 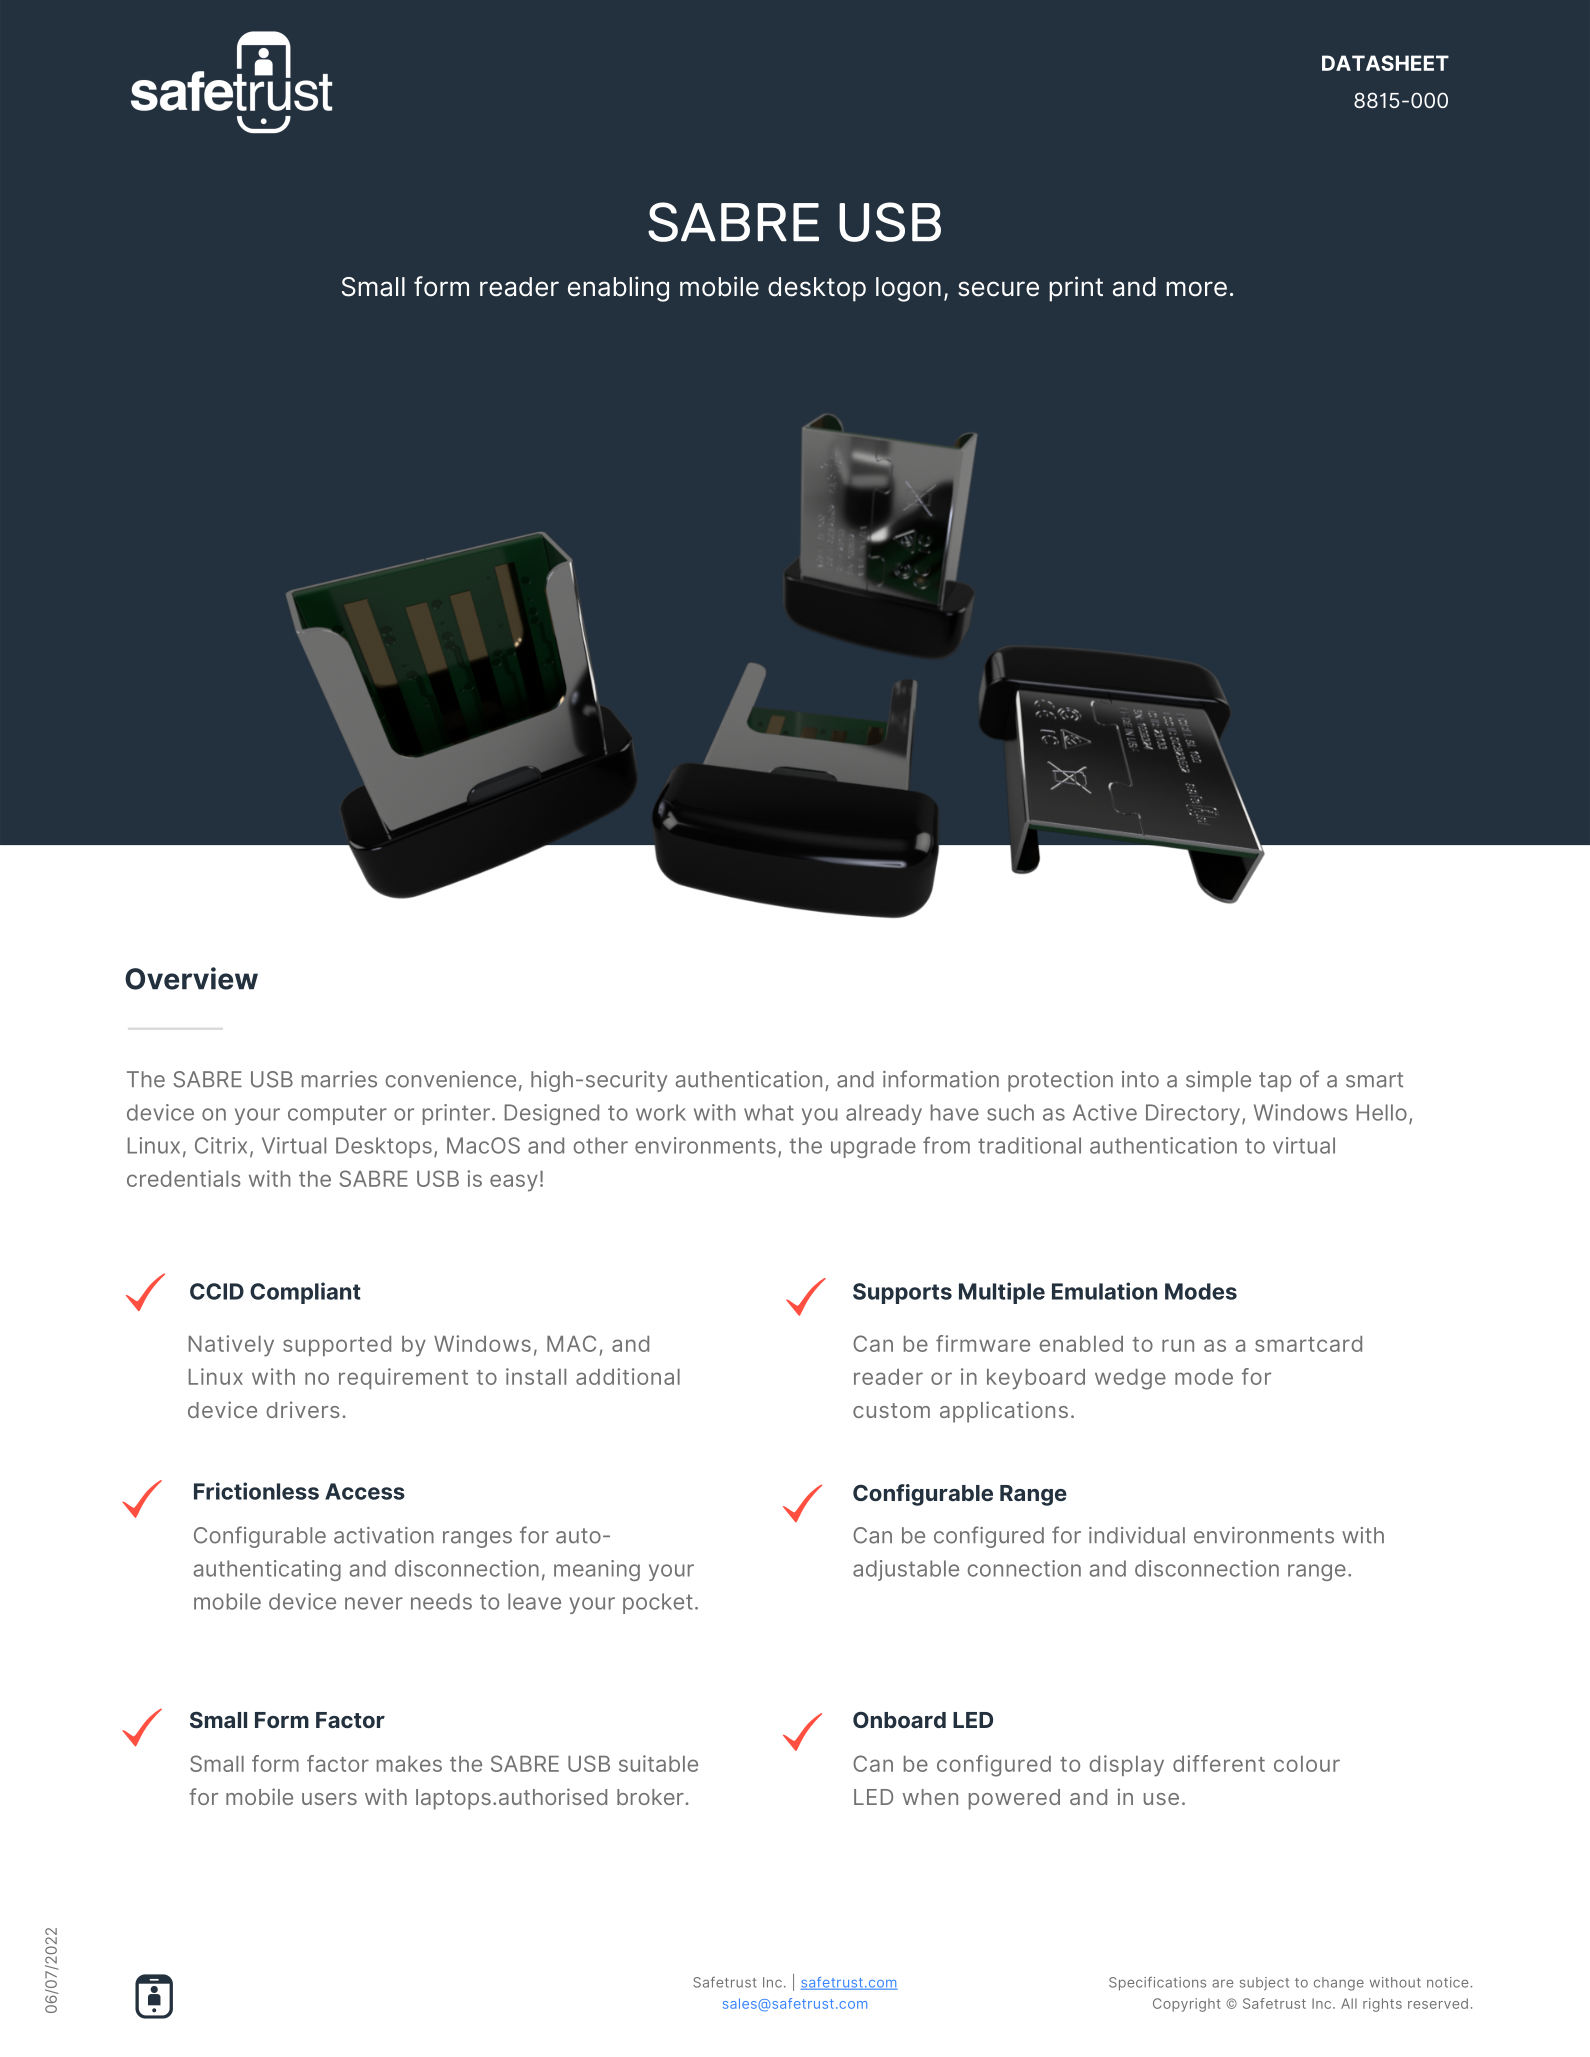 What do you see at coordinates (908, 289) in the screenshot?
I see `logon` at bounding box center [908, 289].
